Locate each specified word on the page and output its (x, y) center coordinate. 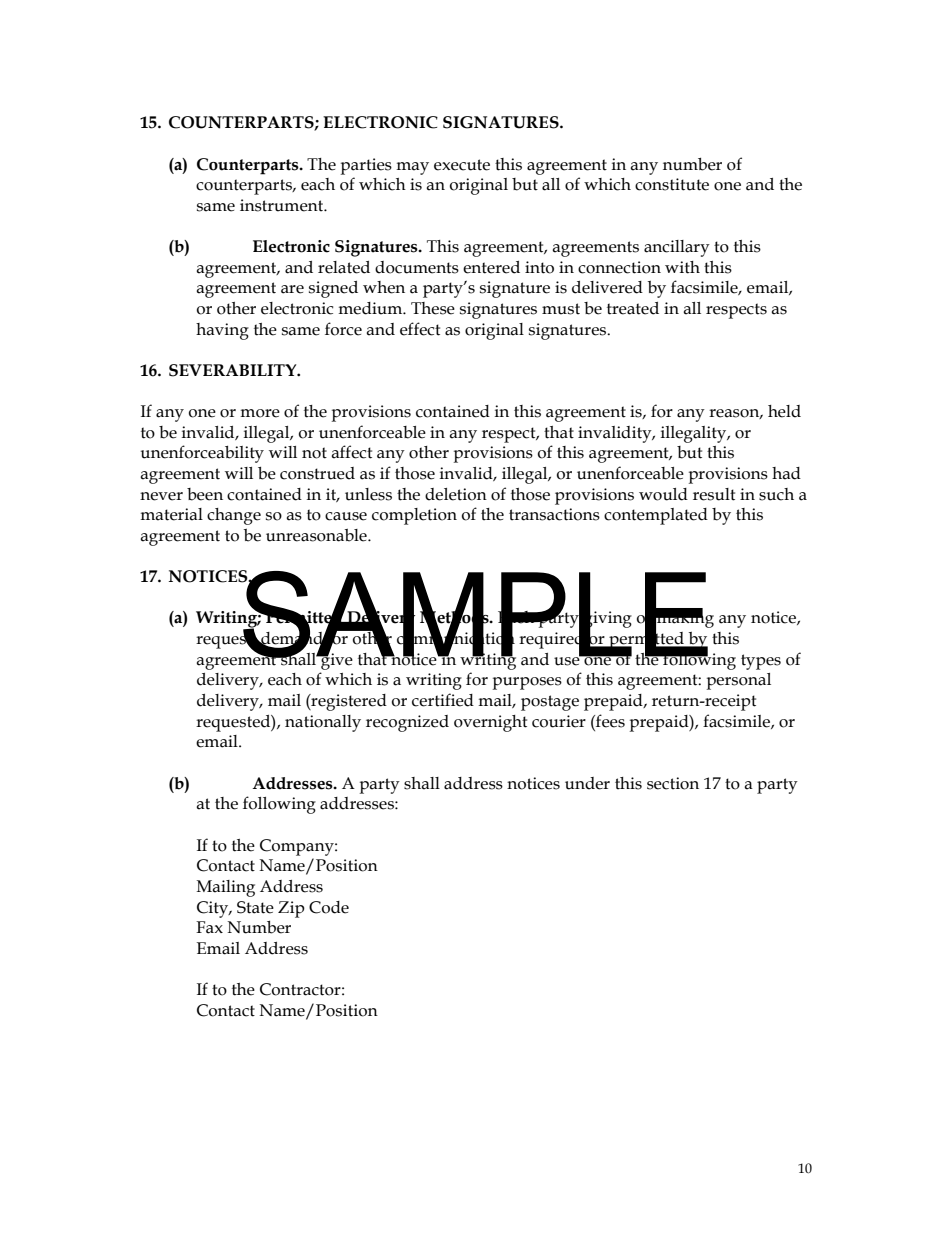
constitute (672, 184)
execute (462, 165)
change (234, 516)
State (255, 907)
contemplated (656, 516)
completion (414, 516)
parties (366, 166)
